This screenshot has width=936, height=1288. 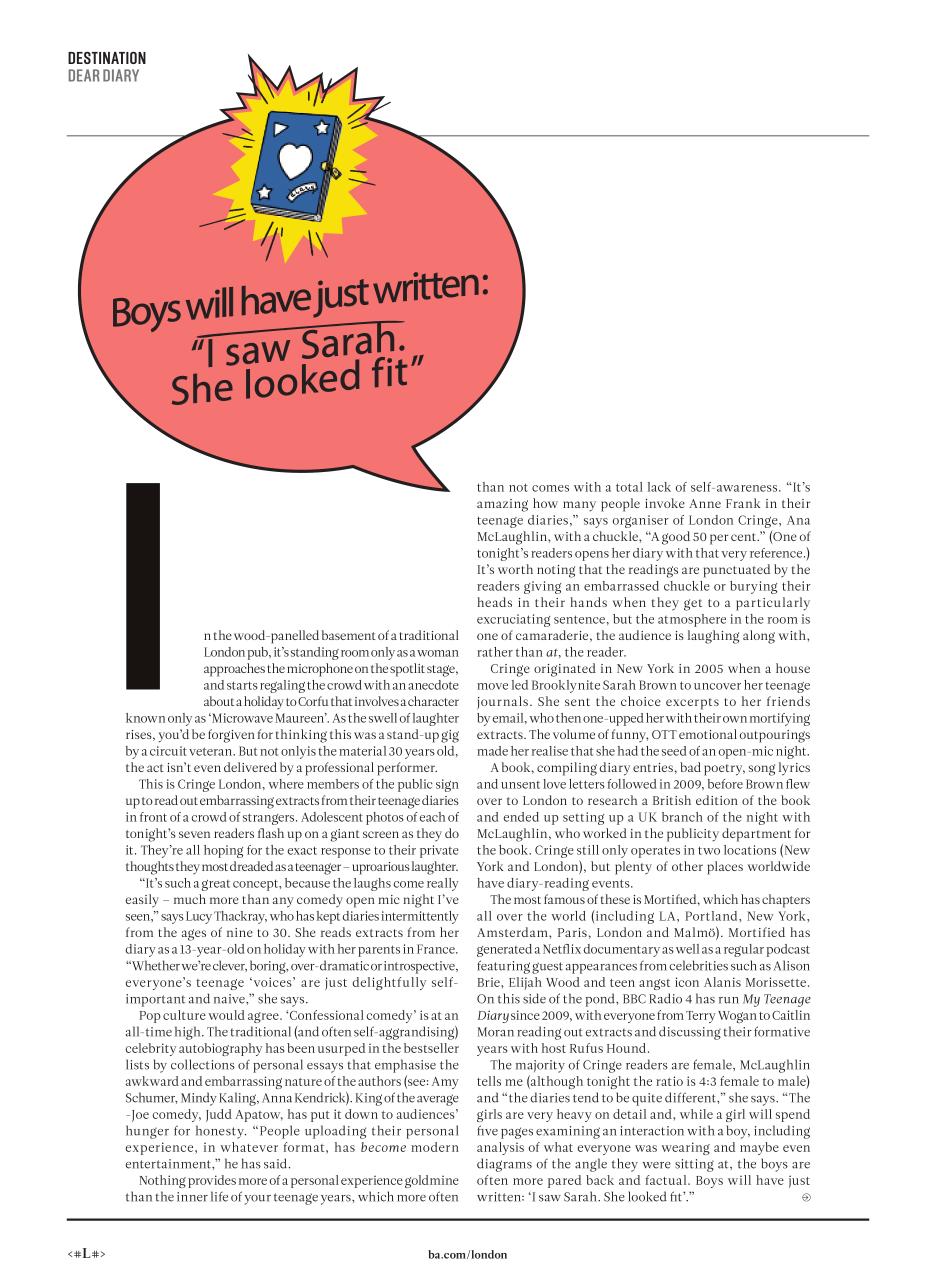 What do you see at coordinates (502, 505) in the screenshot?
I see `amazing` at bounding box center [502, 505].
